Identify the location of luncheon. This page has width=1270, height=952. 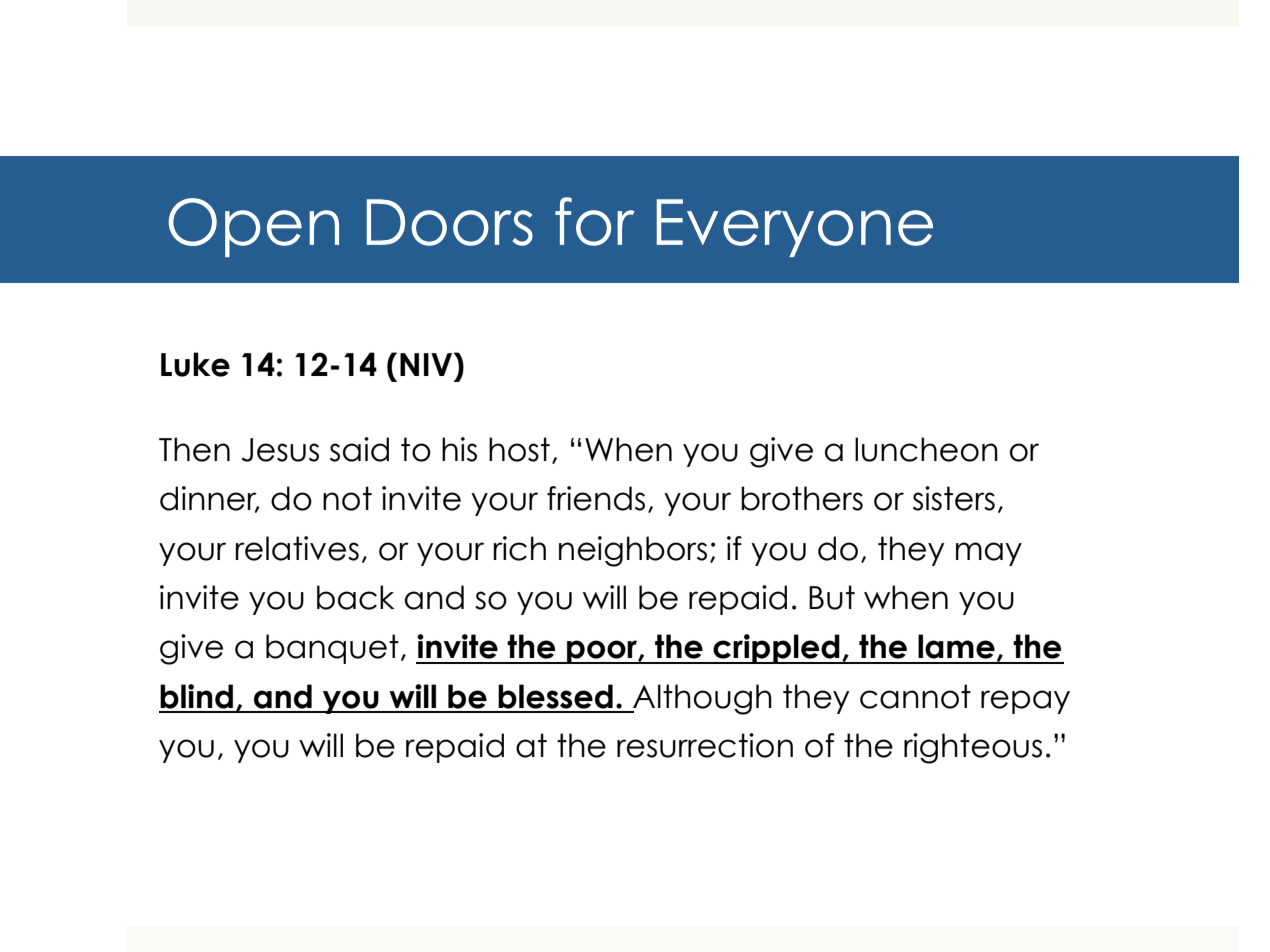
(926, 449).
